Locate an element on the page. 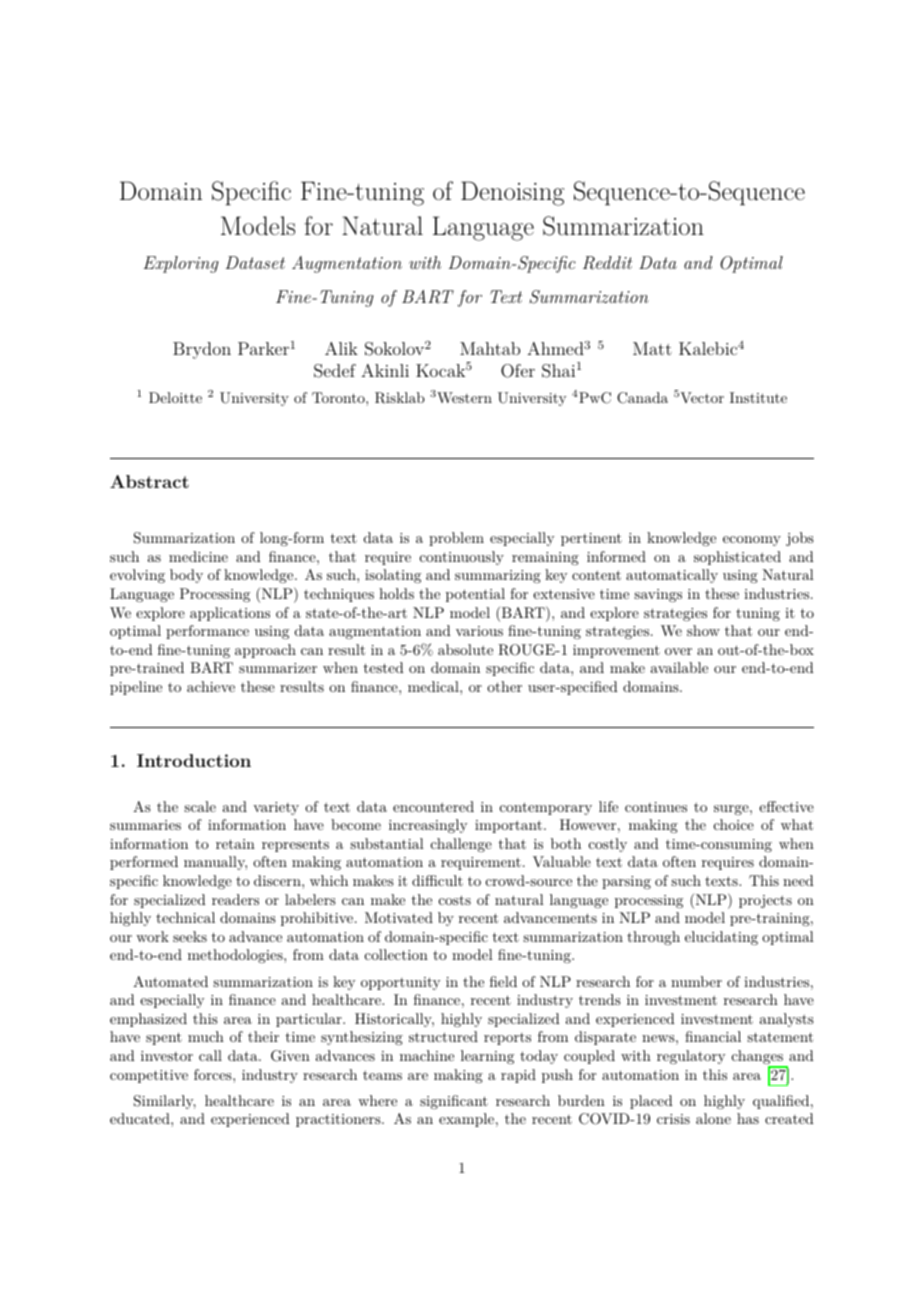 This page has width=924, height=1308. Exploring is located at coordinates (181, 264).
